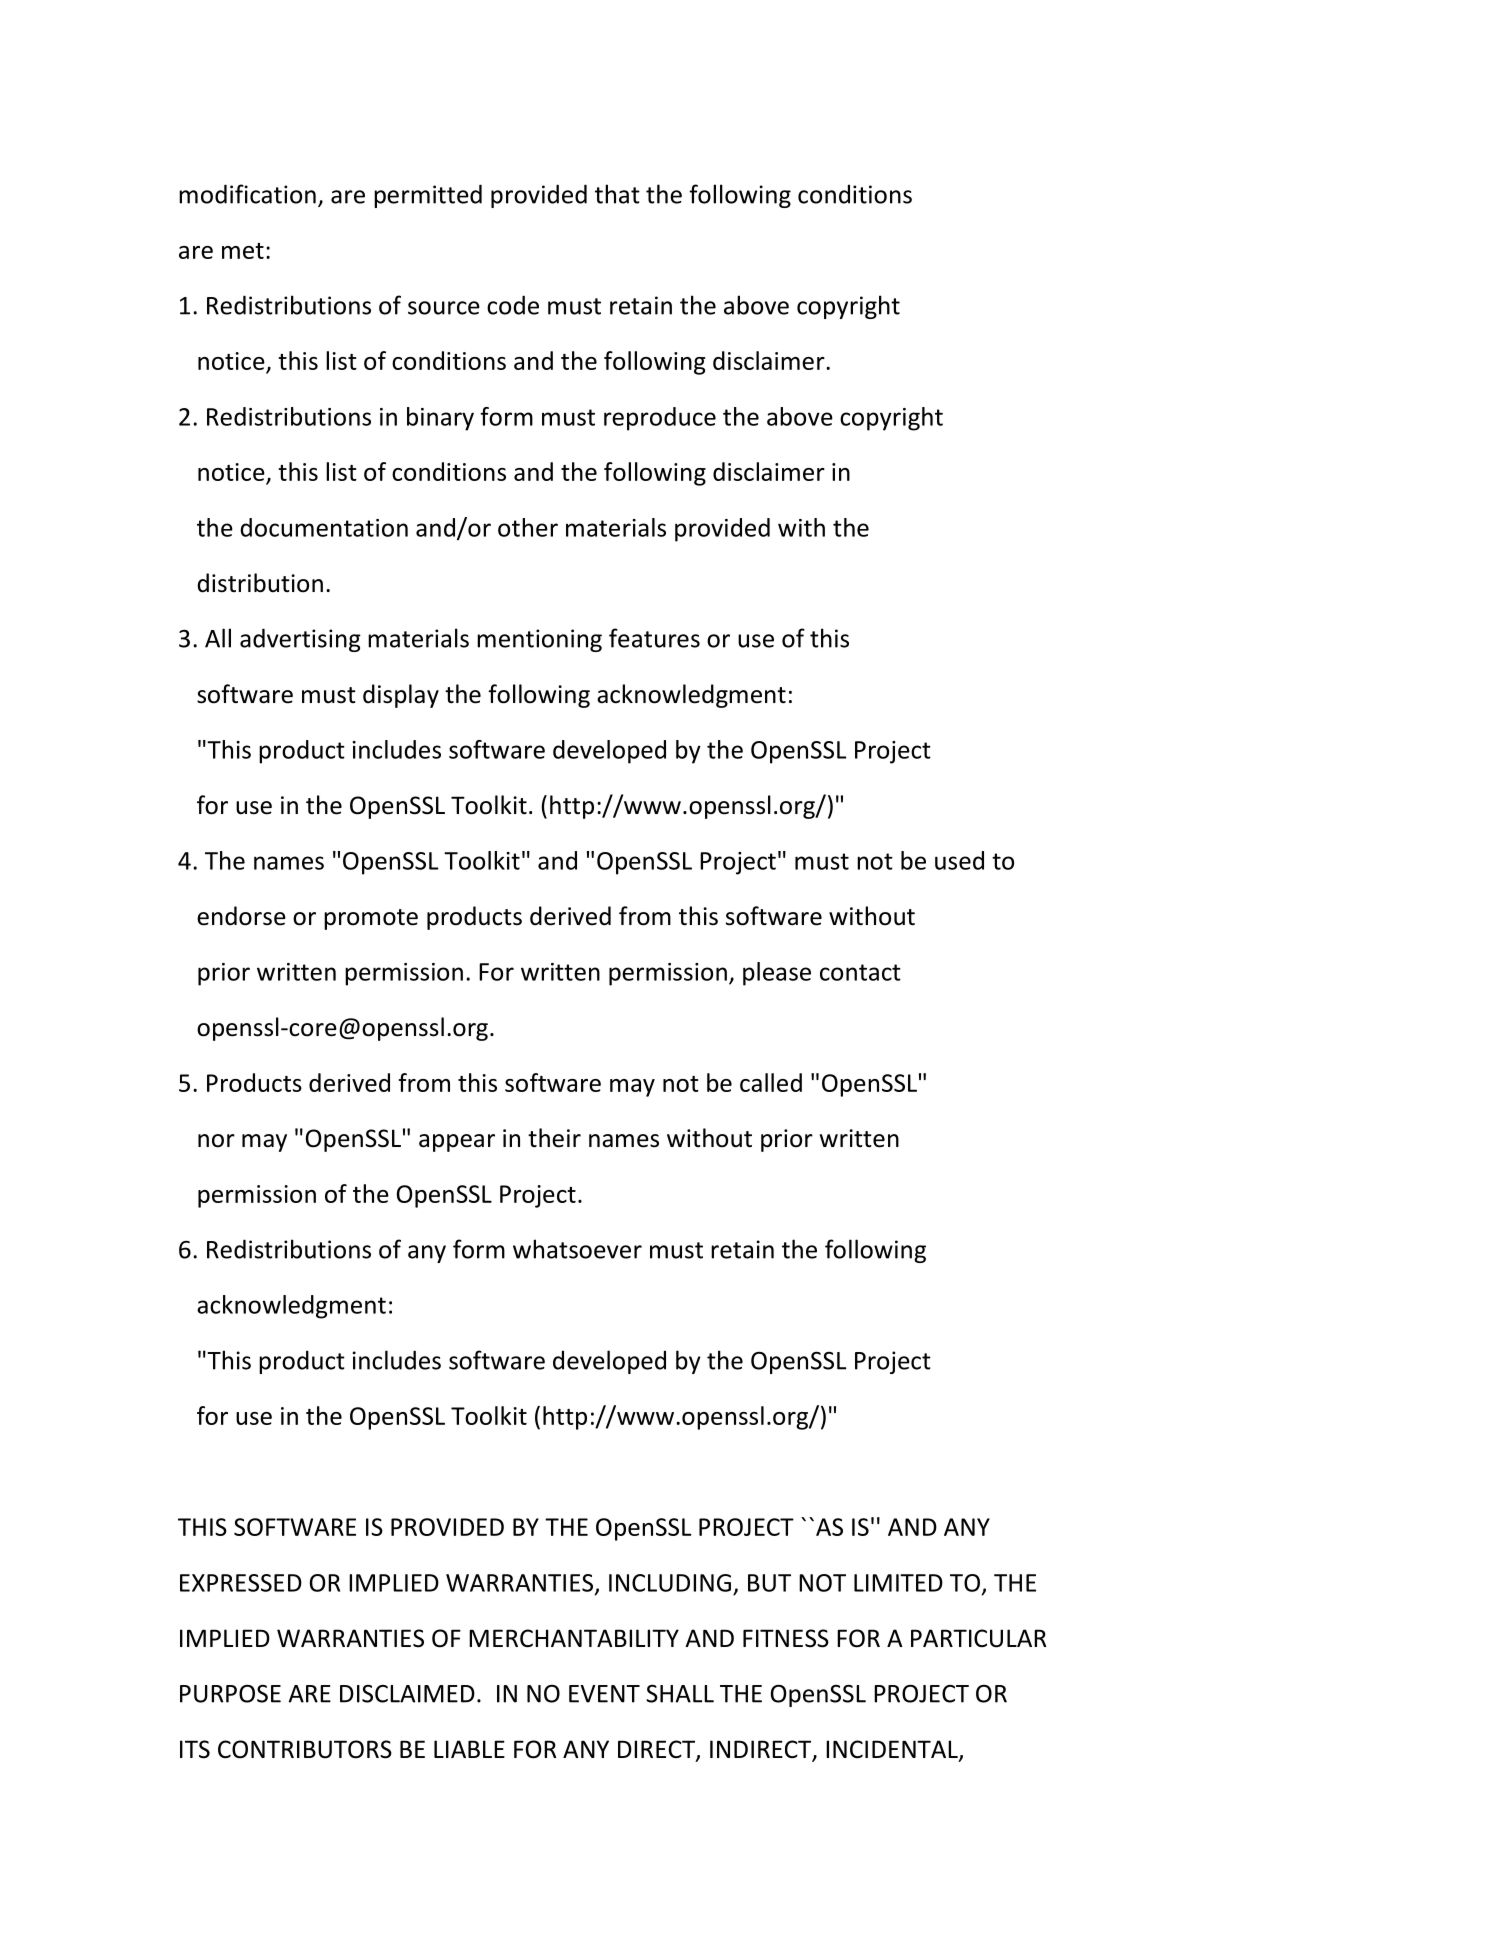 This image has width=1511, height=1955. What do you see at coordinates (959, 860) in the image?
I see `used` at bounding box center [959, 860].
